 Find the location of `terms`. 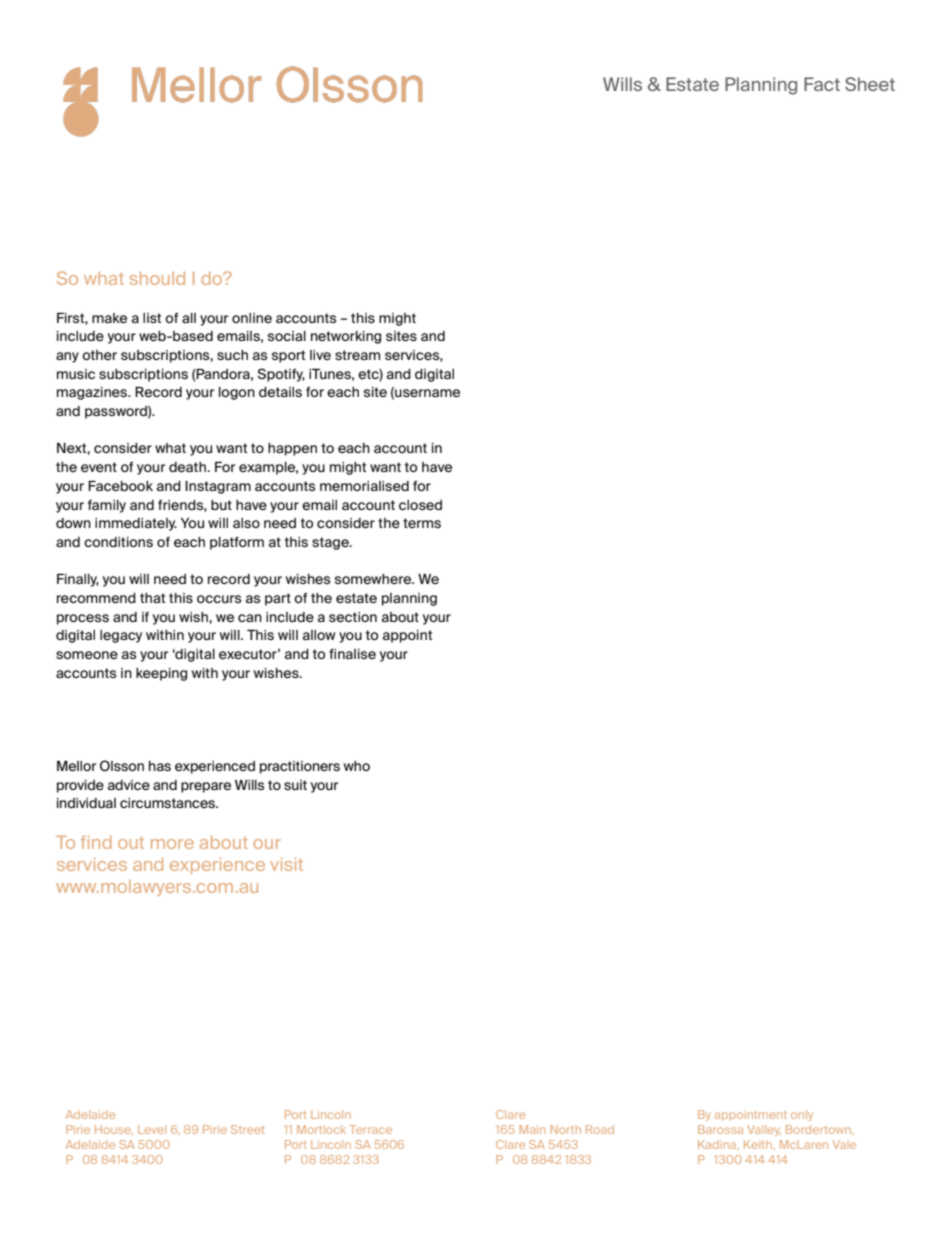

terms is located at coordinates (422, 523).
